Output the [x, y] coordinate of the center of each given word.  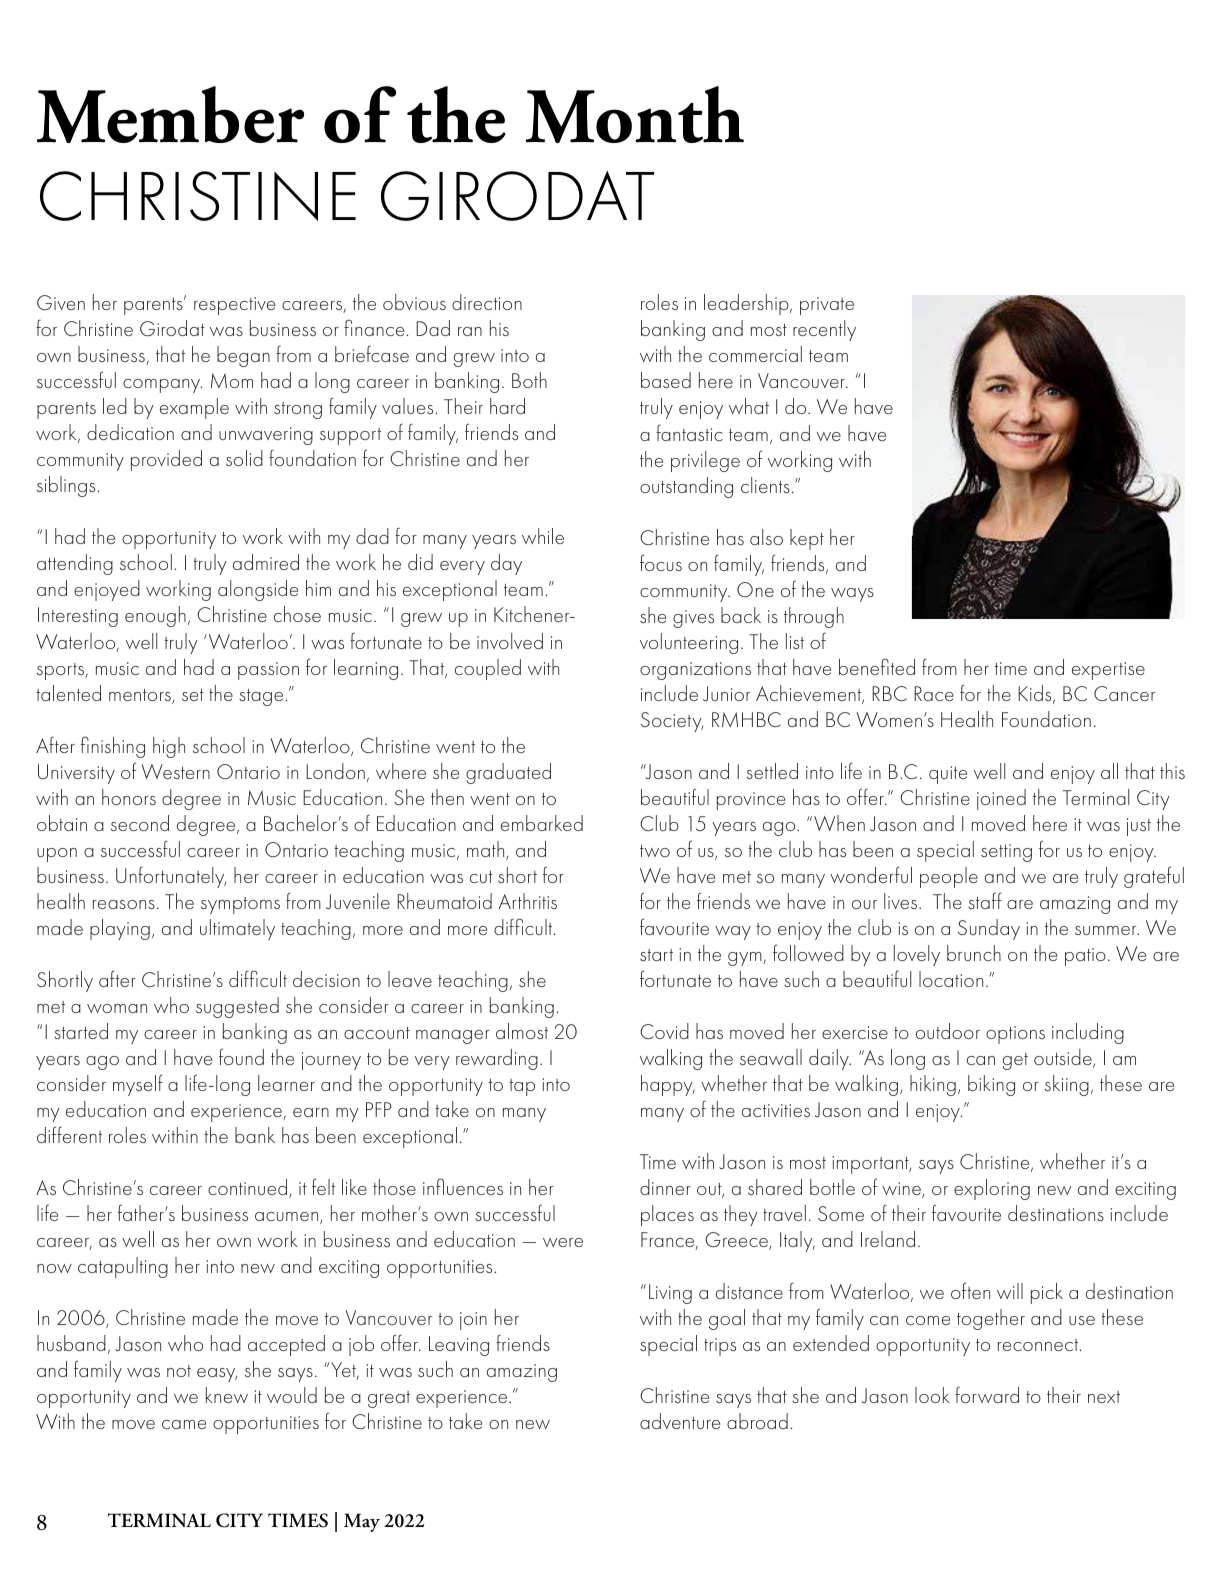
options [1015, 1035]
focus [661, 562]
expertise [1108, 671]
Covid [664, 1031]
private [827, 306]
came [184, 1424]
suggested [237, 1007]
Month [635, 114]
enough [155, 616]
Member [170, 114]
